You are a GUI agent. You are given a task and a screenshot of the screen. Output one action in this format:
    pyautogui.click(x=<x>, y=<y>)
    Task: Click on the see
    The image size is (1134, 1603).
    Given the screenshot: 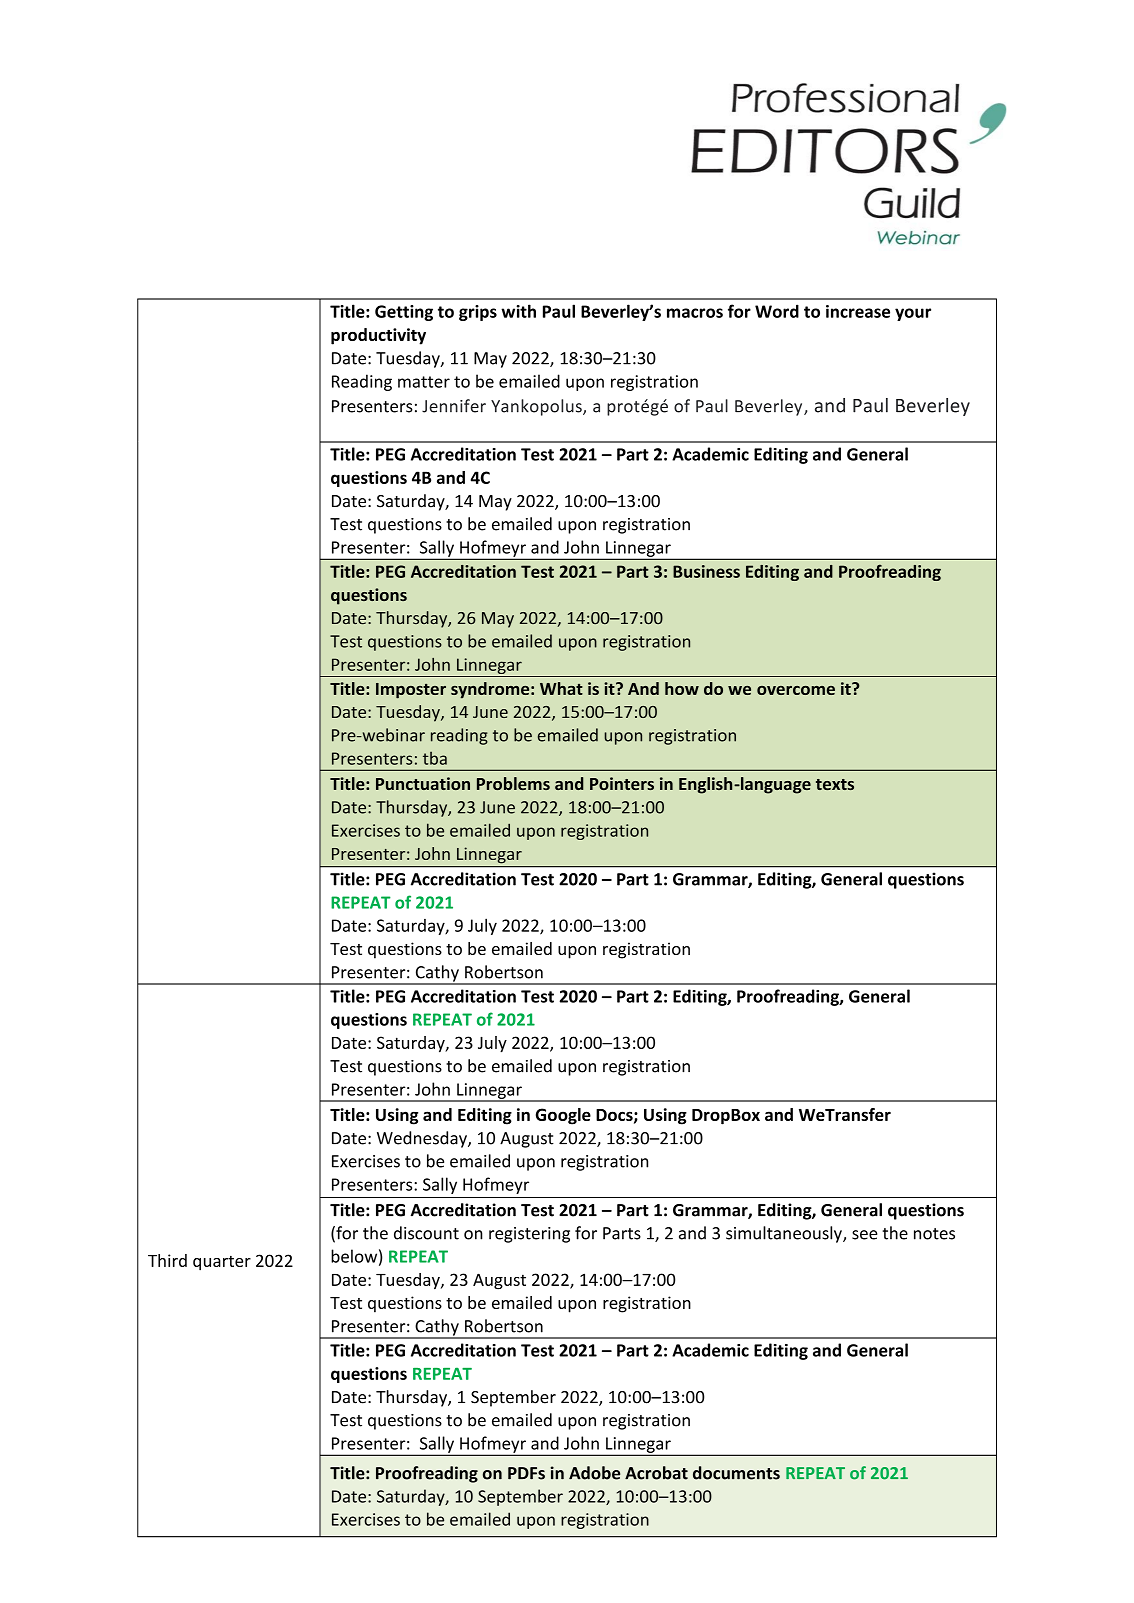 What is the action you would take?
    pyautogui.click(x=865, y=1235)
